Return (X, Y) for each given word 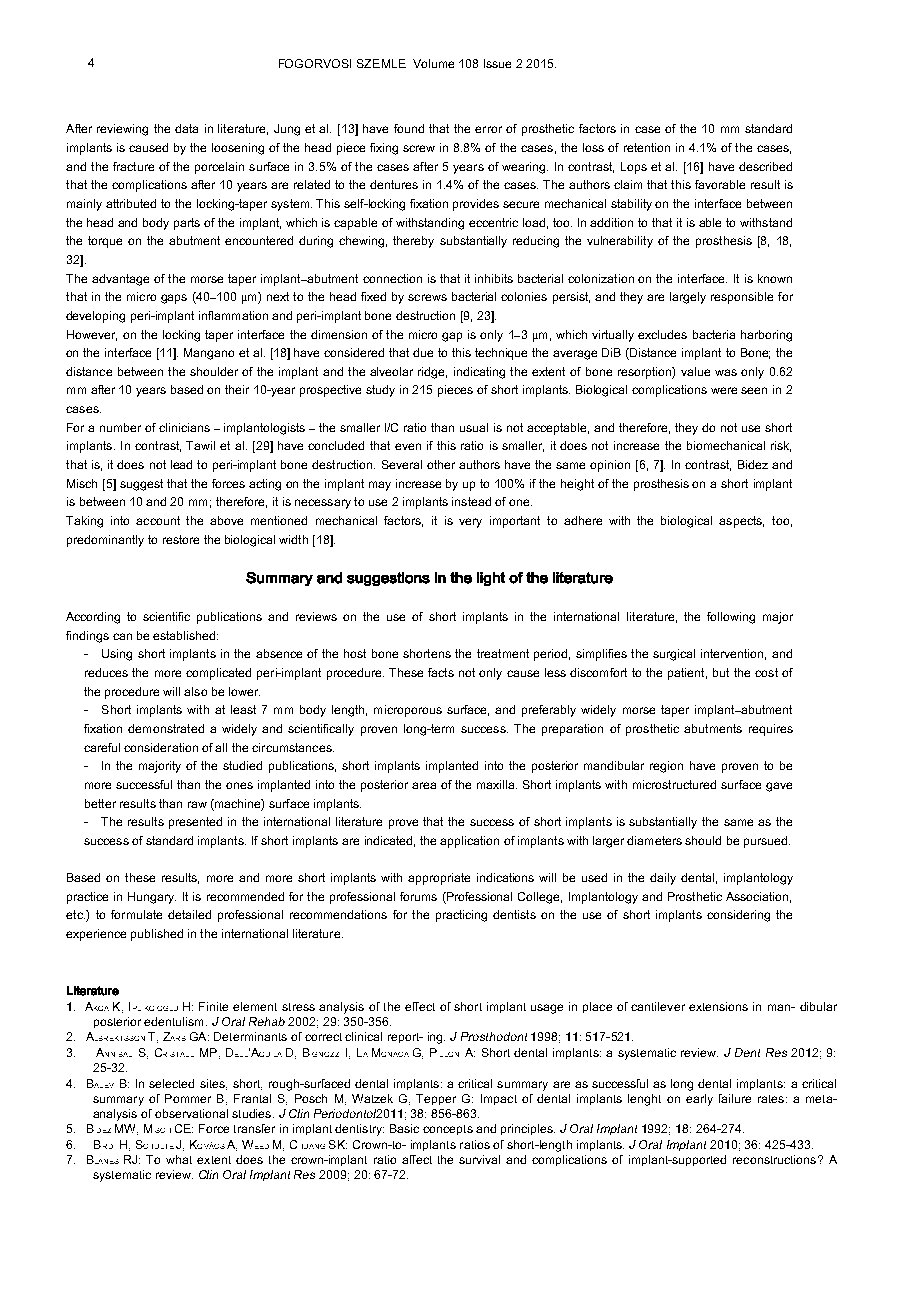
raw (197, 804)
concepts (448, 1130)
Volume (433, 63)
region (666, 767)
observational (191, 1113)
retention (647, 147)
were (724, 390)
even (408, 446)
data (186, 128)
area (424, 785)
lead (181, 464)
